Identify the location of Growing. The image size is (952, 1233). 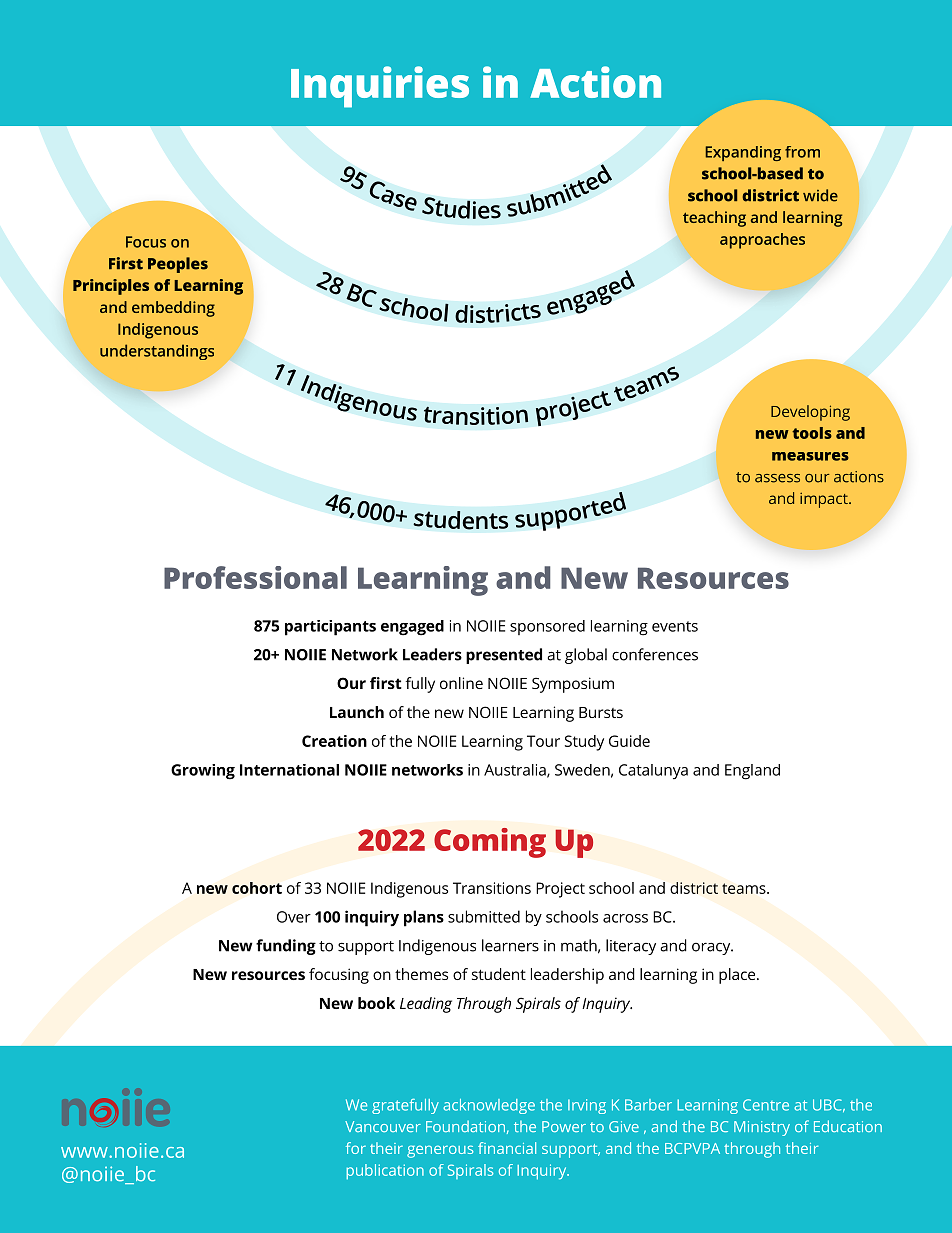
(203, 772).
